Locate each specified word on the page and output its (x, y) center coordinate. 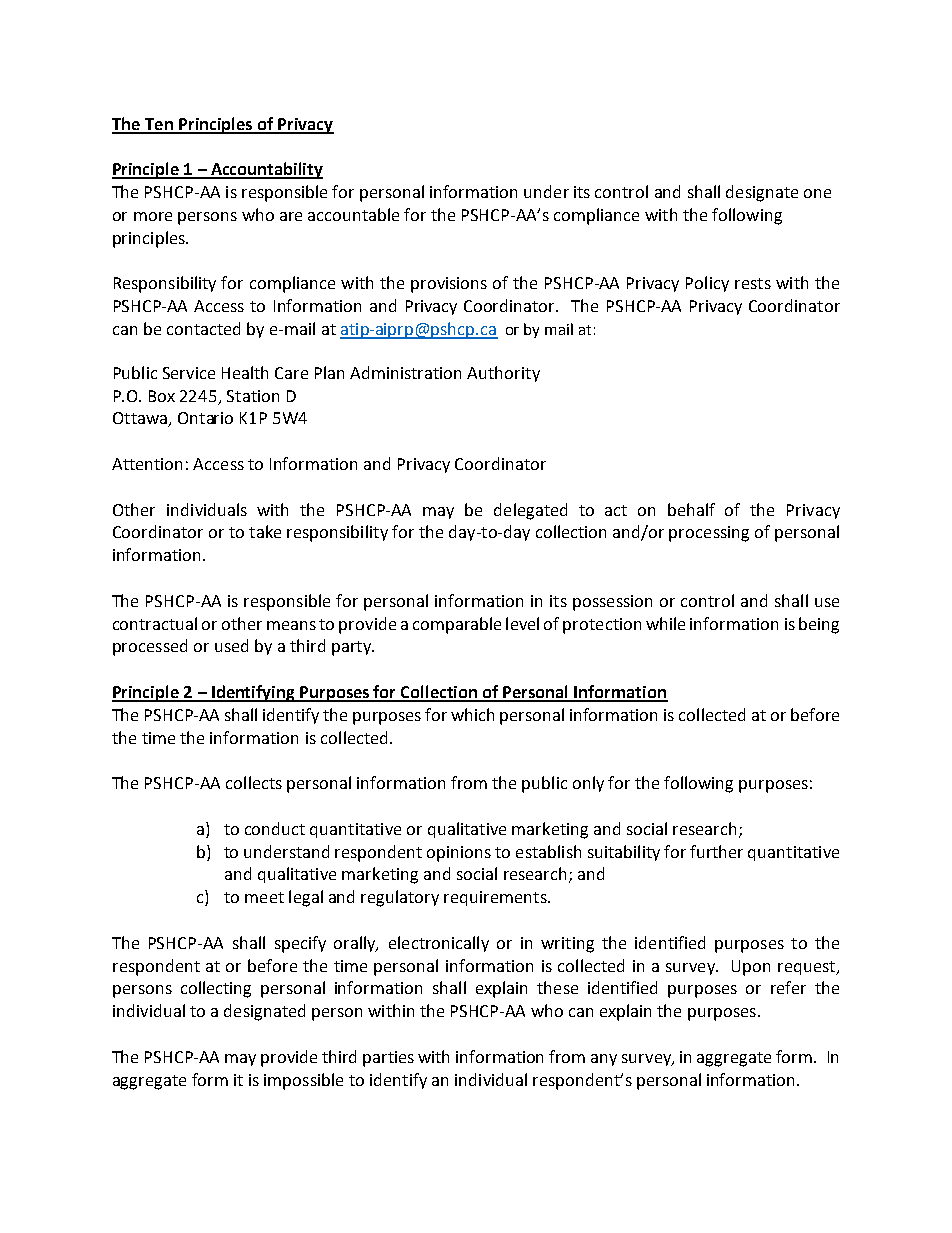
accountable (353, 214)
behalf (691, 509)
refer (788, 987)
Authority (503, 374)
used (231, 645)
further (716, 851)
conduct (275, 828)
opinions (459, 854)
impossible (303, 1081)
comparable (457, 625)
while (665, 623)
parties (388, 1059)
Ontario (205, 418)
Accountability (266, 170)
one (817, 193)
